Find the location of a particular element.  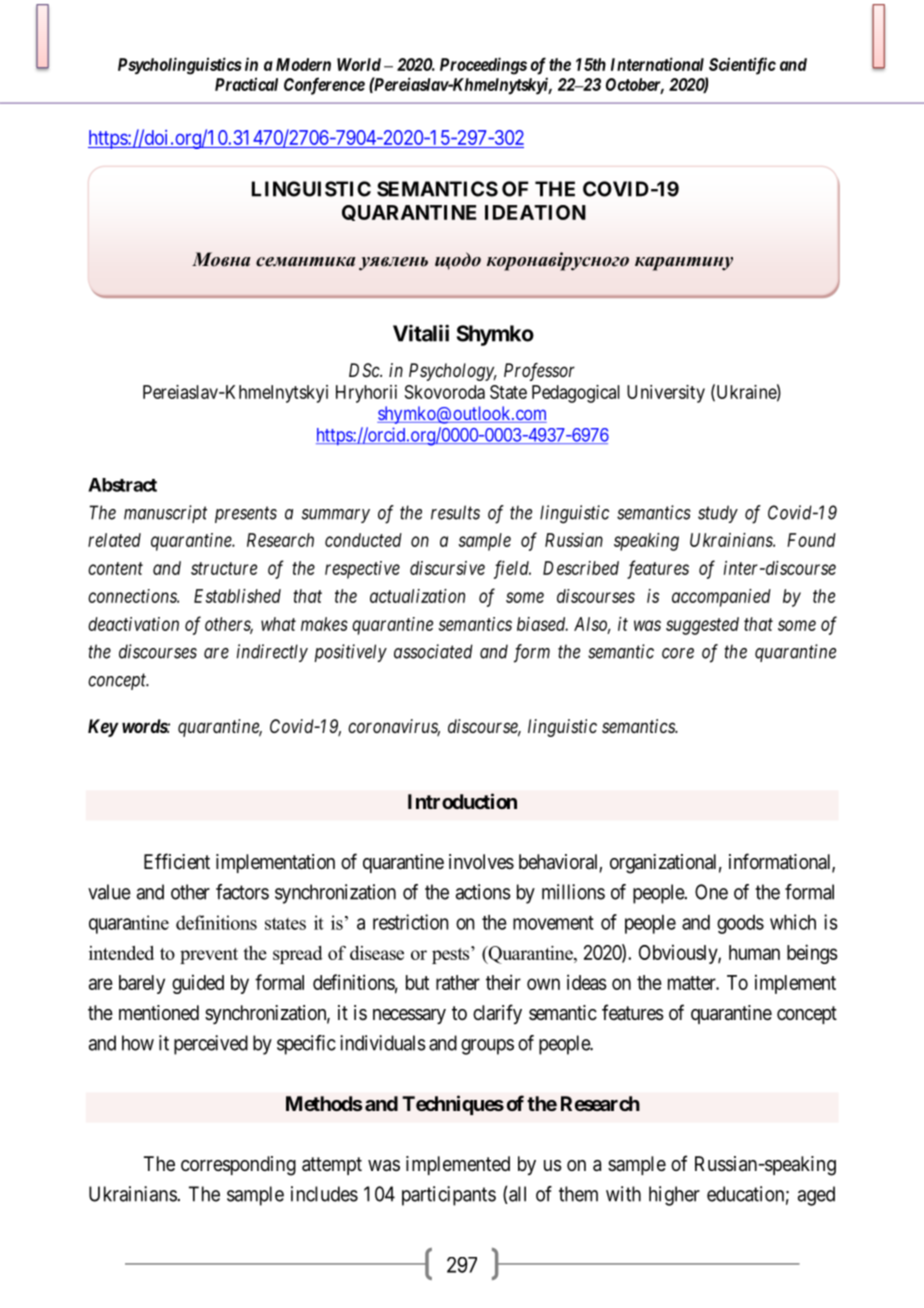

Scientific is located at coordinates (742, 66).
